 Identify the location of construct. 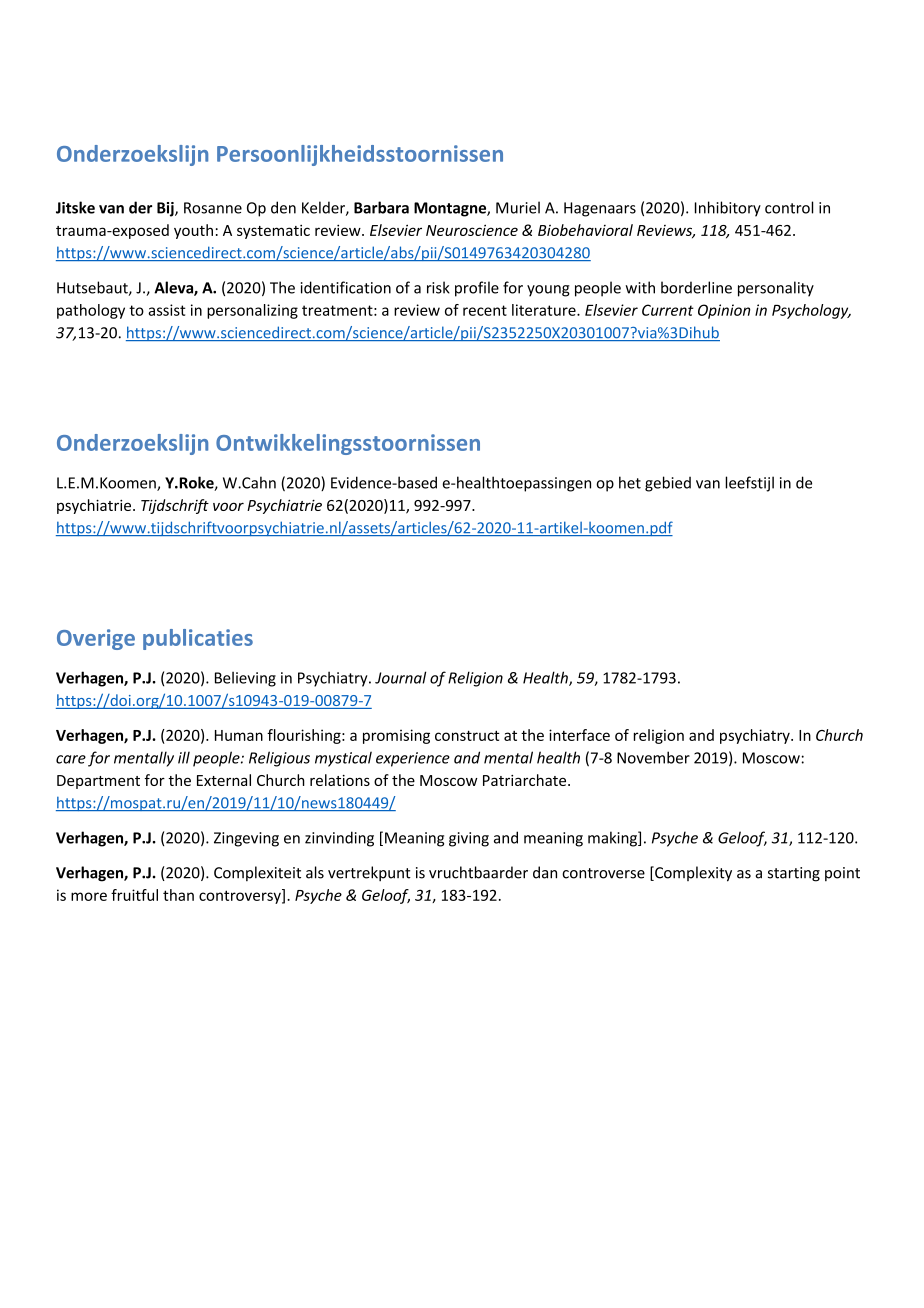
(467, 735).
